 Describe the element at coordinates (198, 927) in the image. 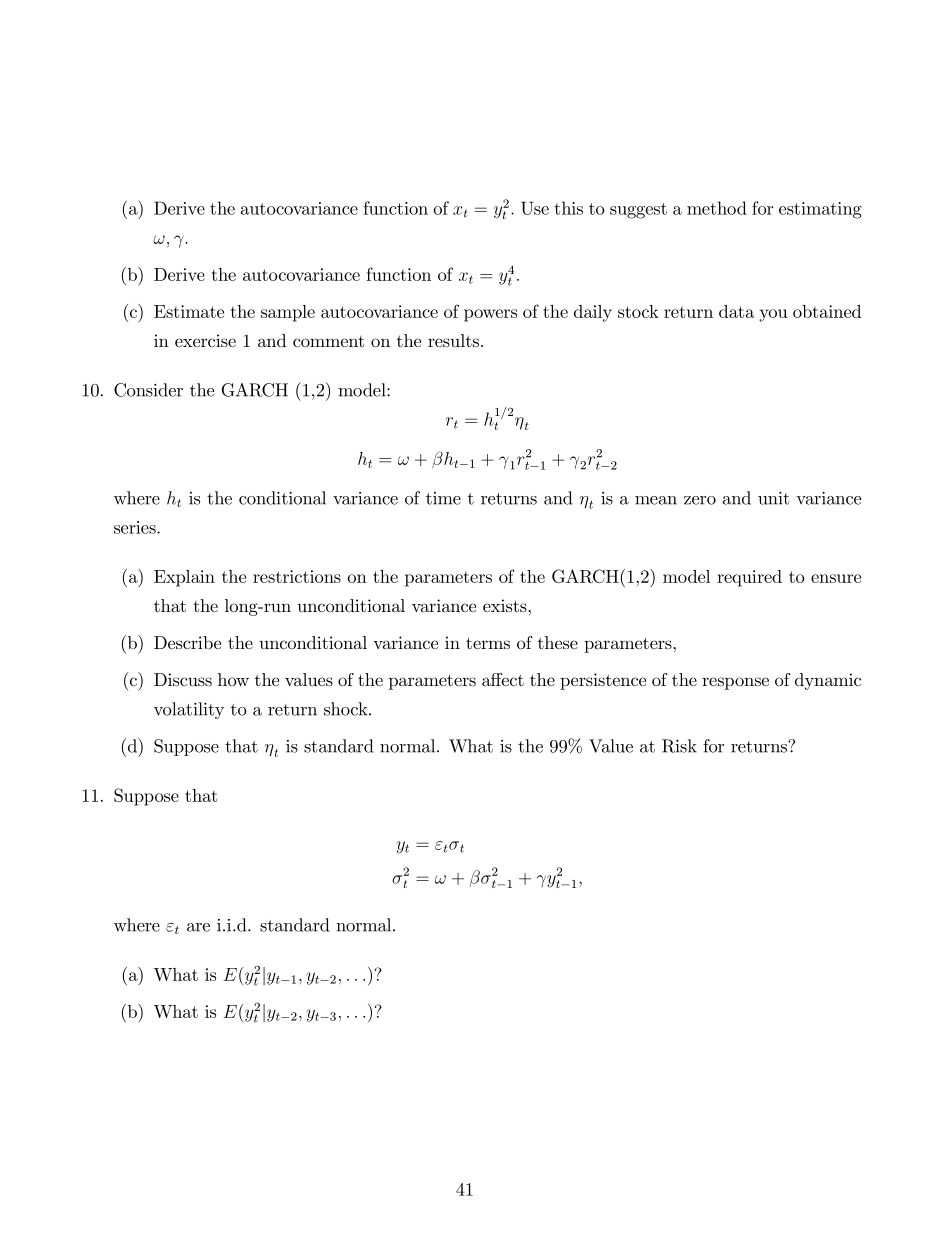

I see `are` at that location.
